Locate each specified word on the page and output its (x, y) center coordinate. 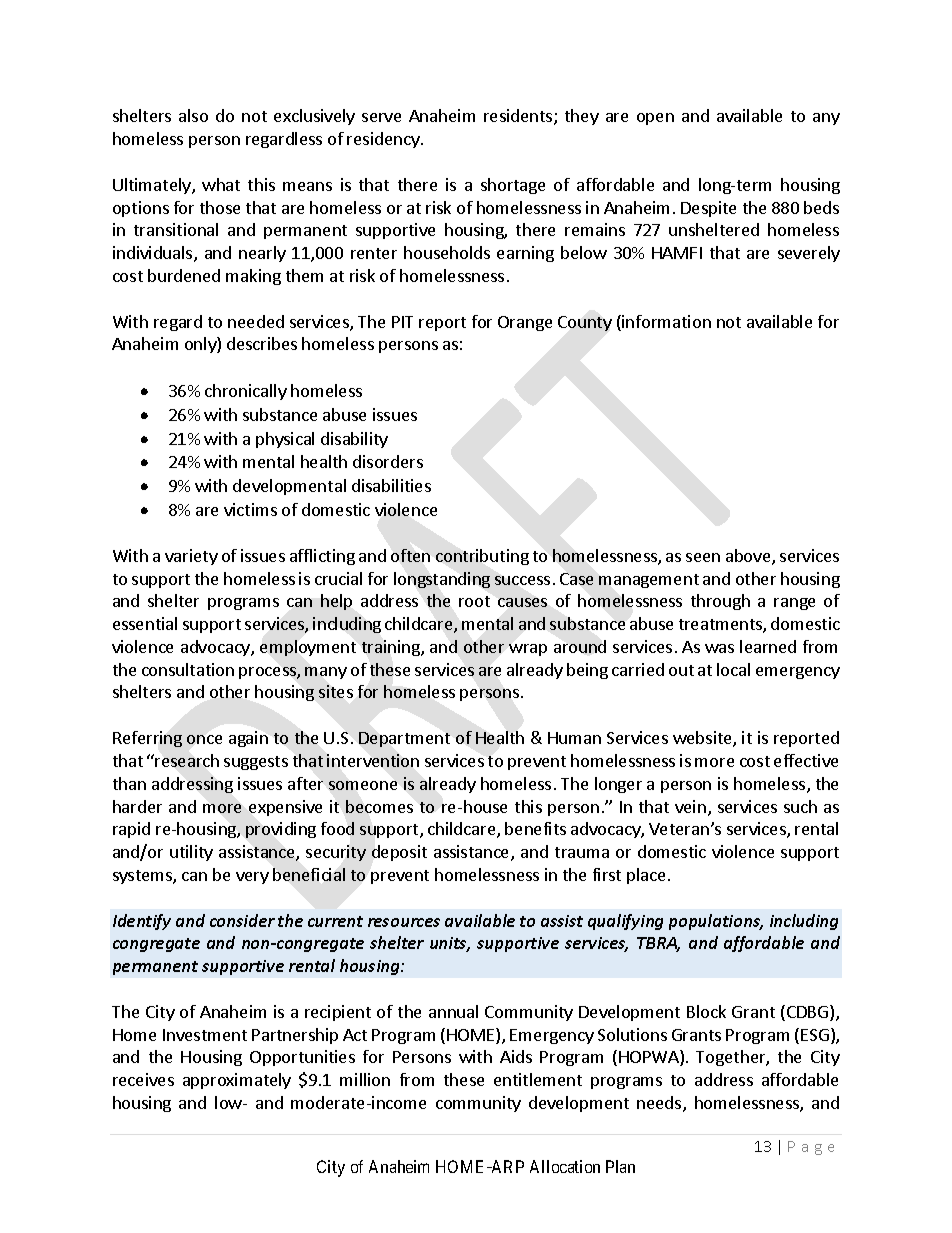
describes (262, 343)
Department (404, 739)
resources (404, 922)
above (749, 557)
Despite (708, 209)
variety (191, 557)
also (193, 115)
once (204, 739)
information (665, 323)
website (703, 739)
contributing (482, 557)
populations (716, 922)
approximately (237, 1081)
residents (519, 117)
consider (242, 920)
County (585, 323)
